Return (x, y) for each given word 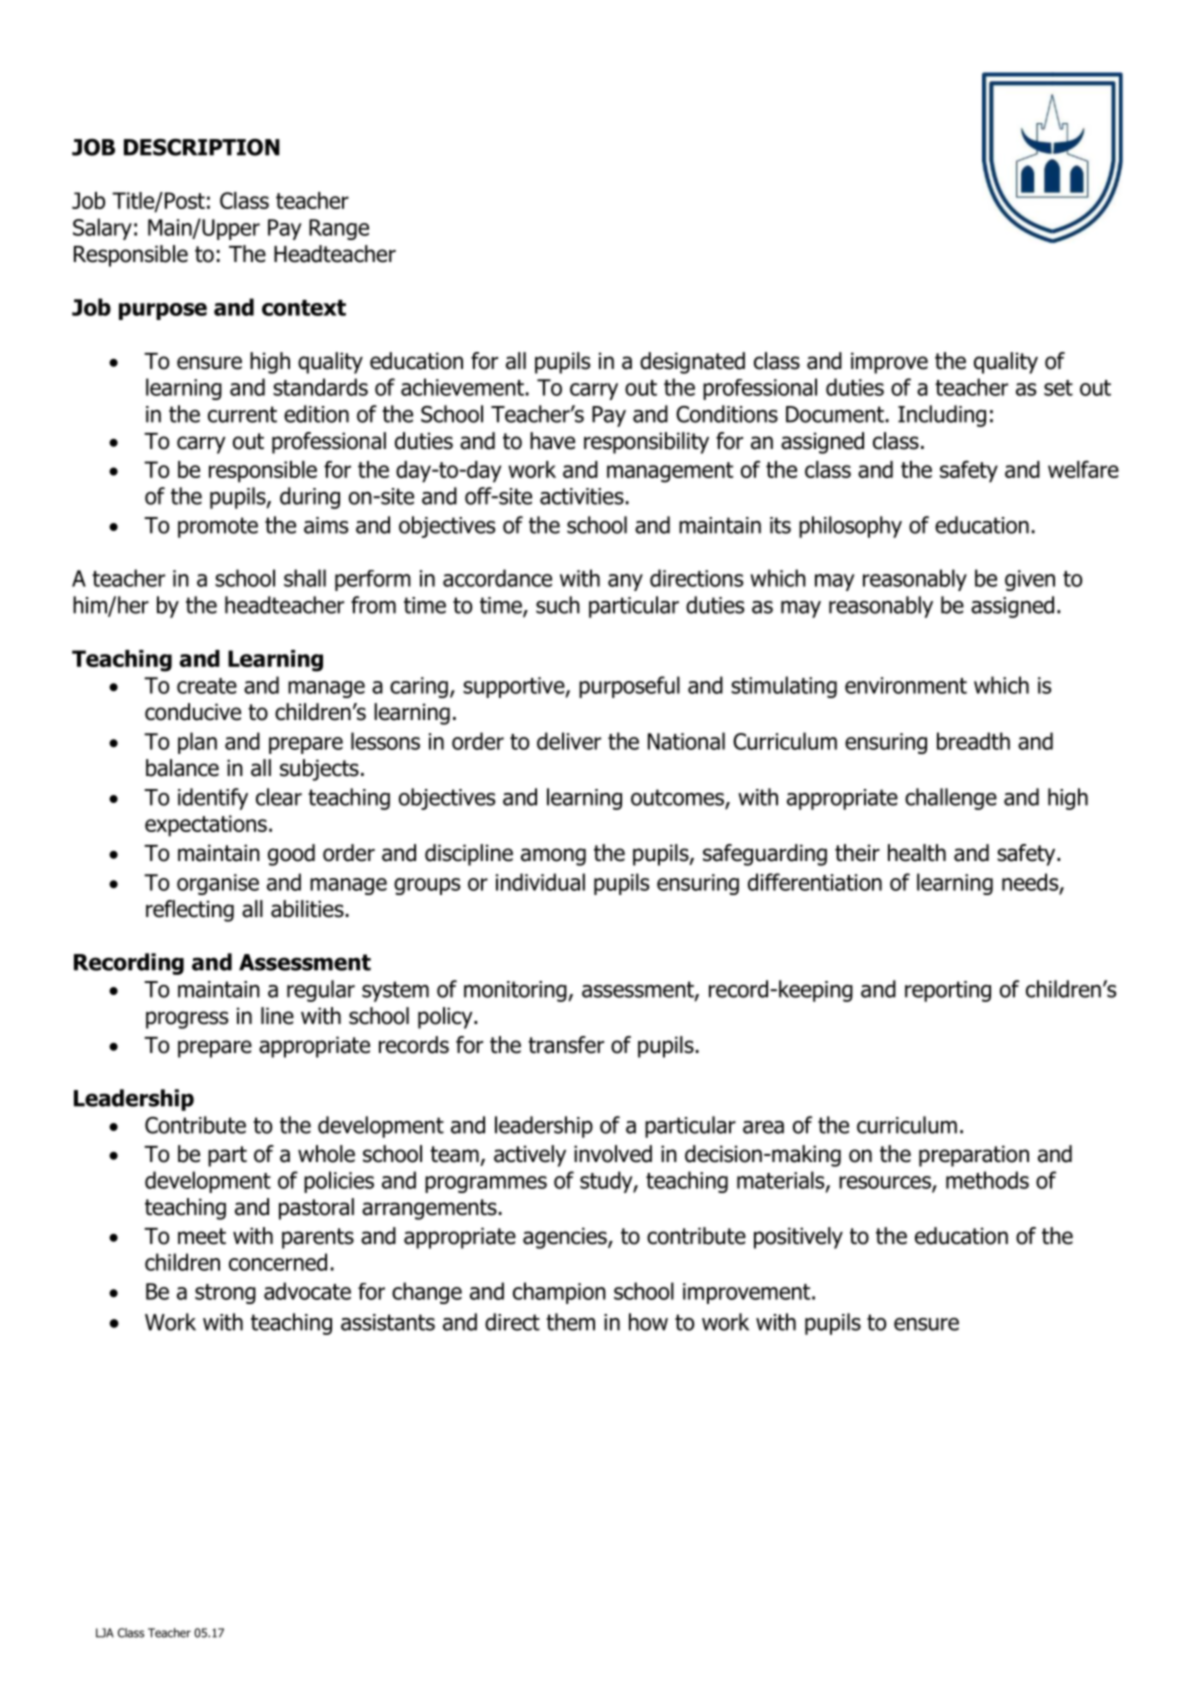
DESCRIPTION (202, 147)
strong (225, 1294)
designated (692, 363)
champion (559, 1293)
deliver (569, 741)
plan (197, 743)
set (1058, 388)
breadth (973, 741)
